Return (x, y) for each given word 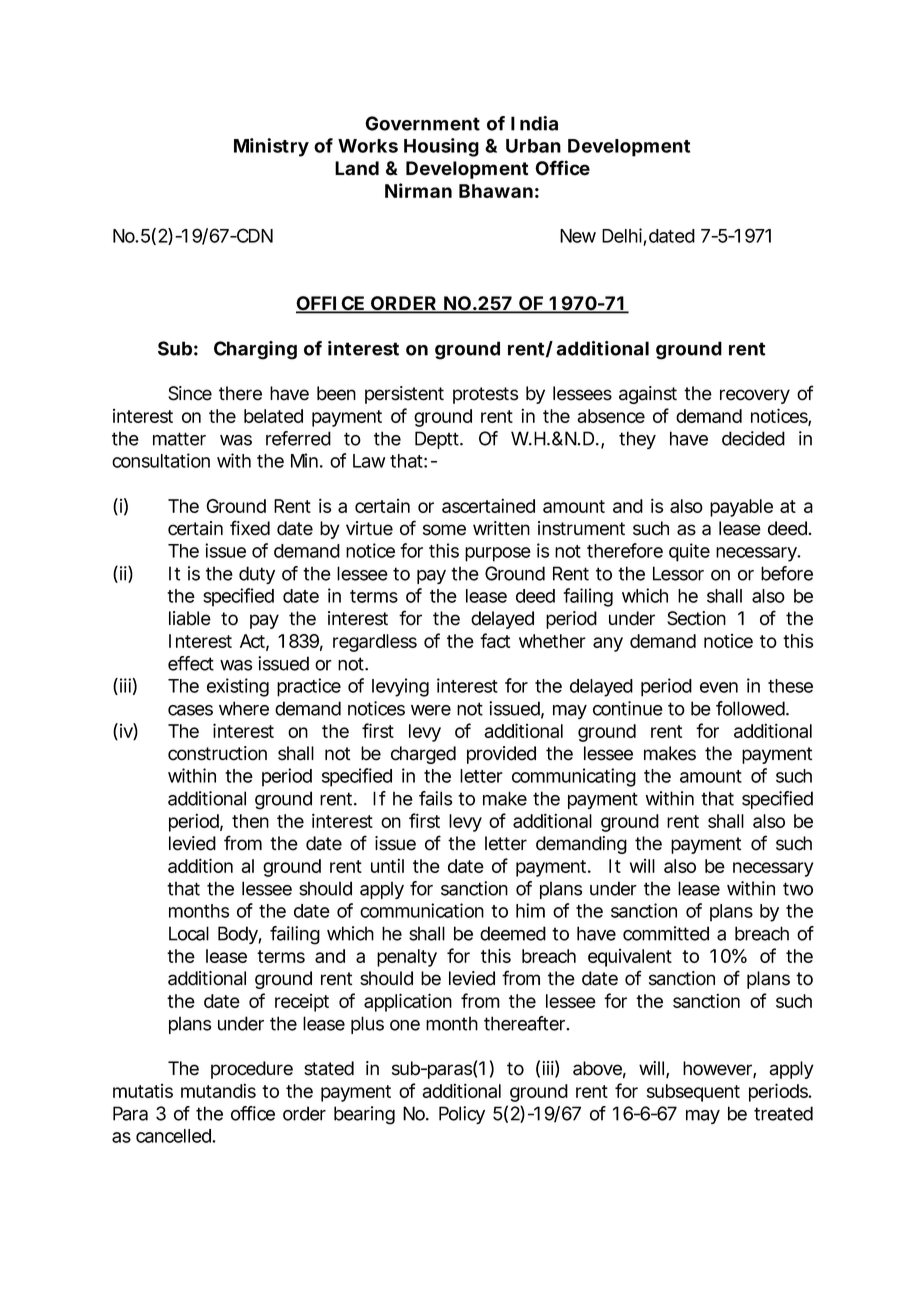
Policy (462, 1115)
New (578, 236)
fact (495, 640)
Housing (441, 147)
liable (190, 618)
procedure (252, 1070)
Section (696, 618)
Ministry (271, 147)
